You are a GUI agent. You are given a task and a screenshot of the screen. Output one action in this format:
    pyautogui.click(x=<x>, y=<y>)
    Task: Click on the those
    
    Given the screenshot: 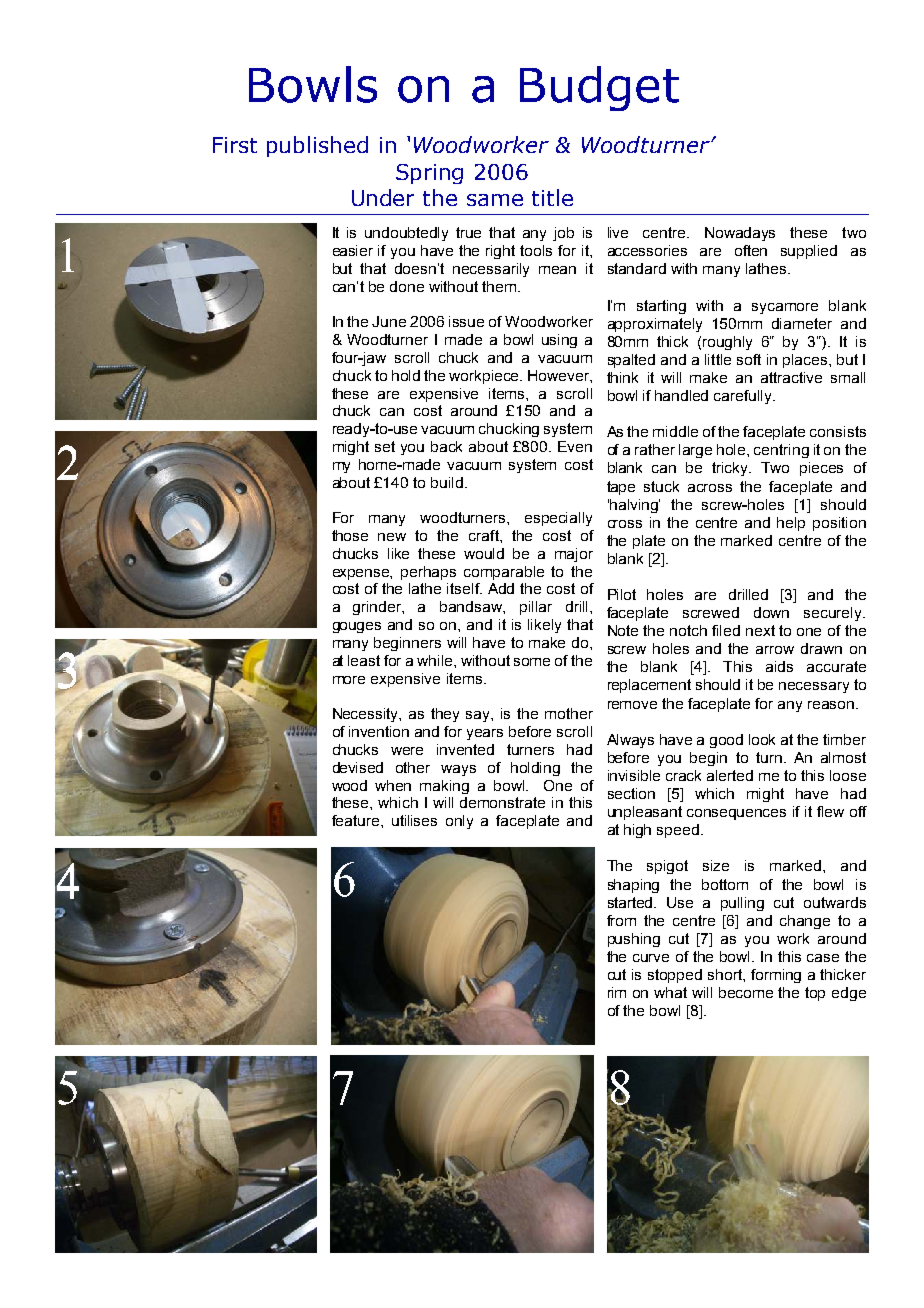 What is the action you would take?
    pyautogui.click(x=350, y=535)
